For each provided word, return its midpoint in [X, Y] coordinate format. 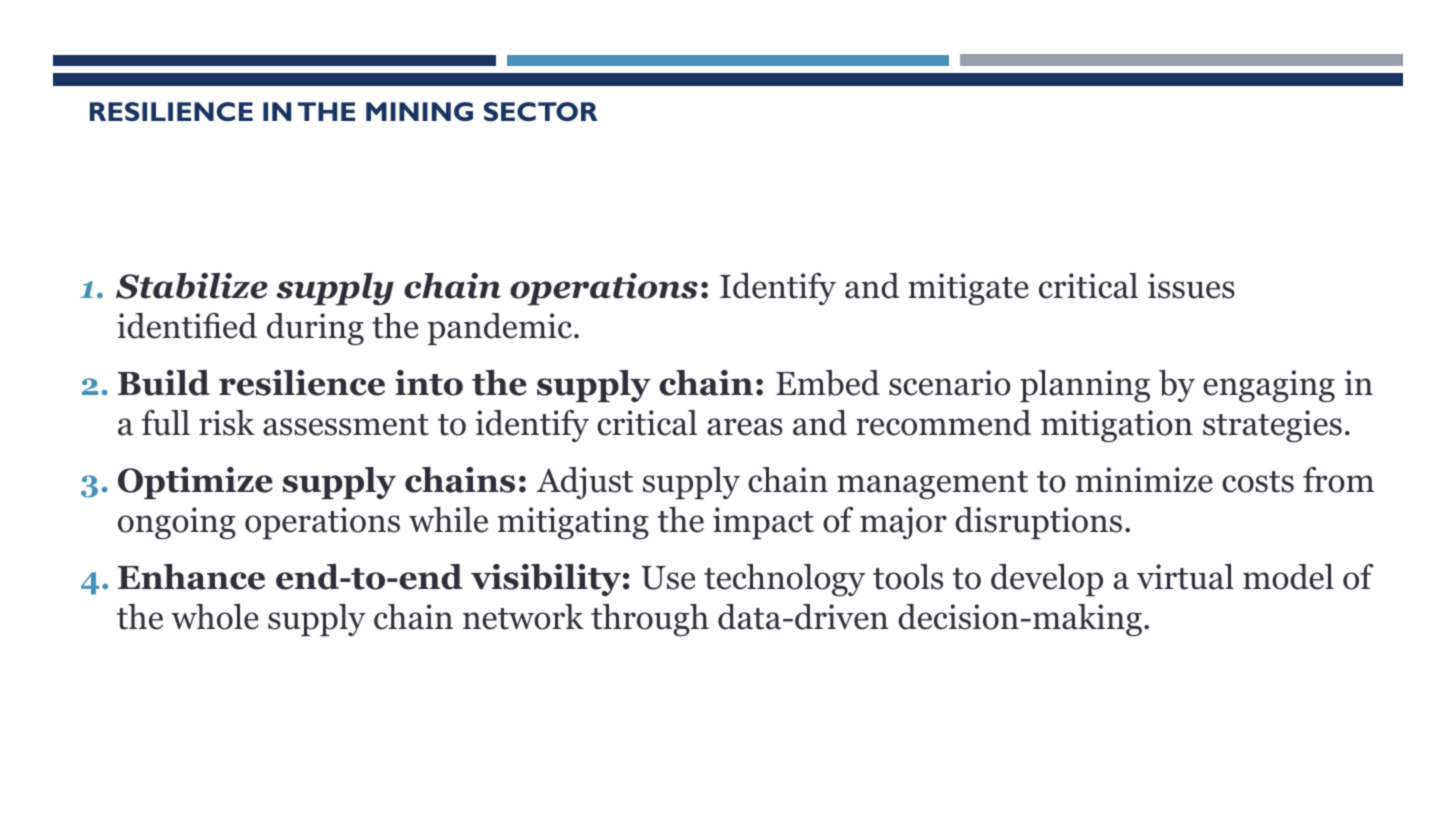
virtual [1185, 577]
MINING [419, 111]
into [429, 383]
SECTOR [540, 111]
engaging [1269, 386]
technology [784, 580]
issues [1191, 286]
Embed [828, 383]
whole [215, 617]
